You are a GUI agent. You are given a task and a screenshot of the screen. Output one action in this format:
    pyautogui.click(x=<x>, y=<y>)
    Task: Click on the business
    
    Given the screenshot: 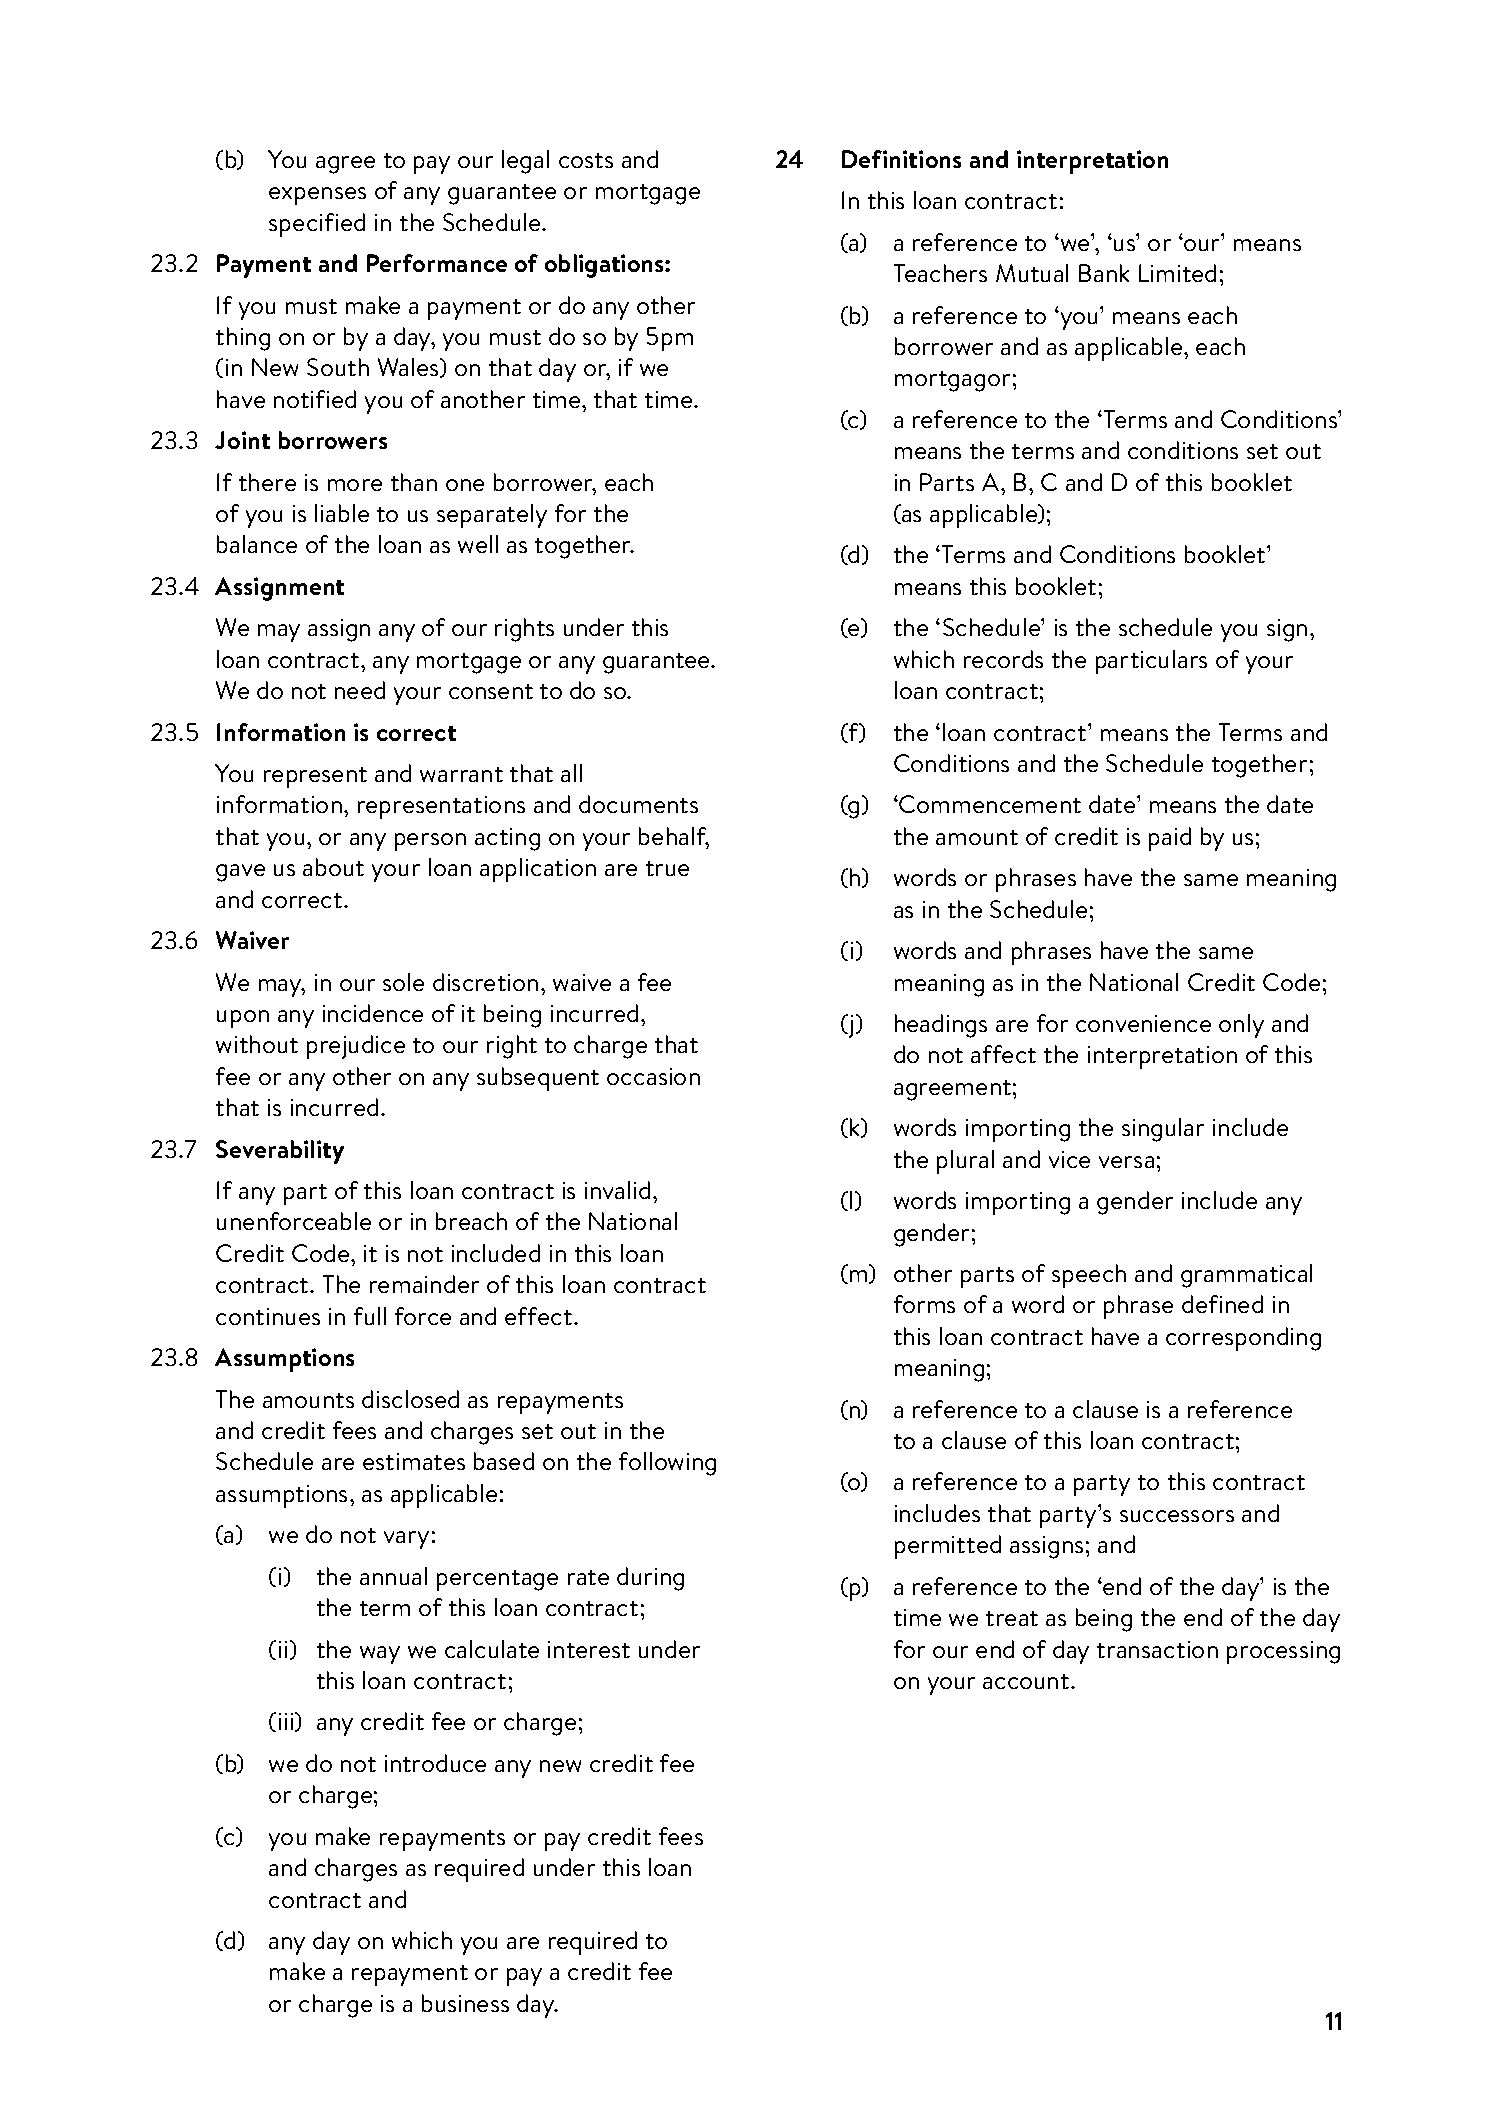 What is the action you would take?
    pyautogui.click(x=465, y=2003)
